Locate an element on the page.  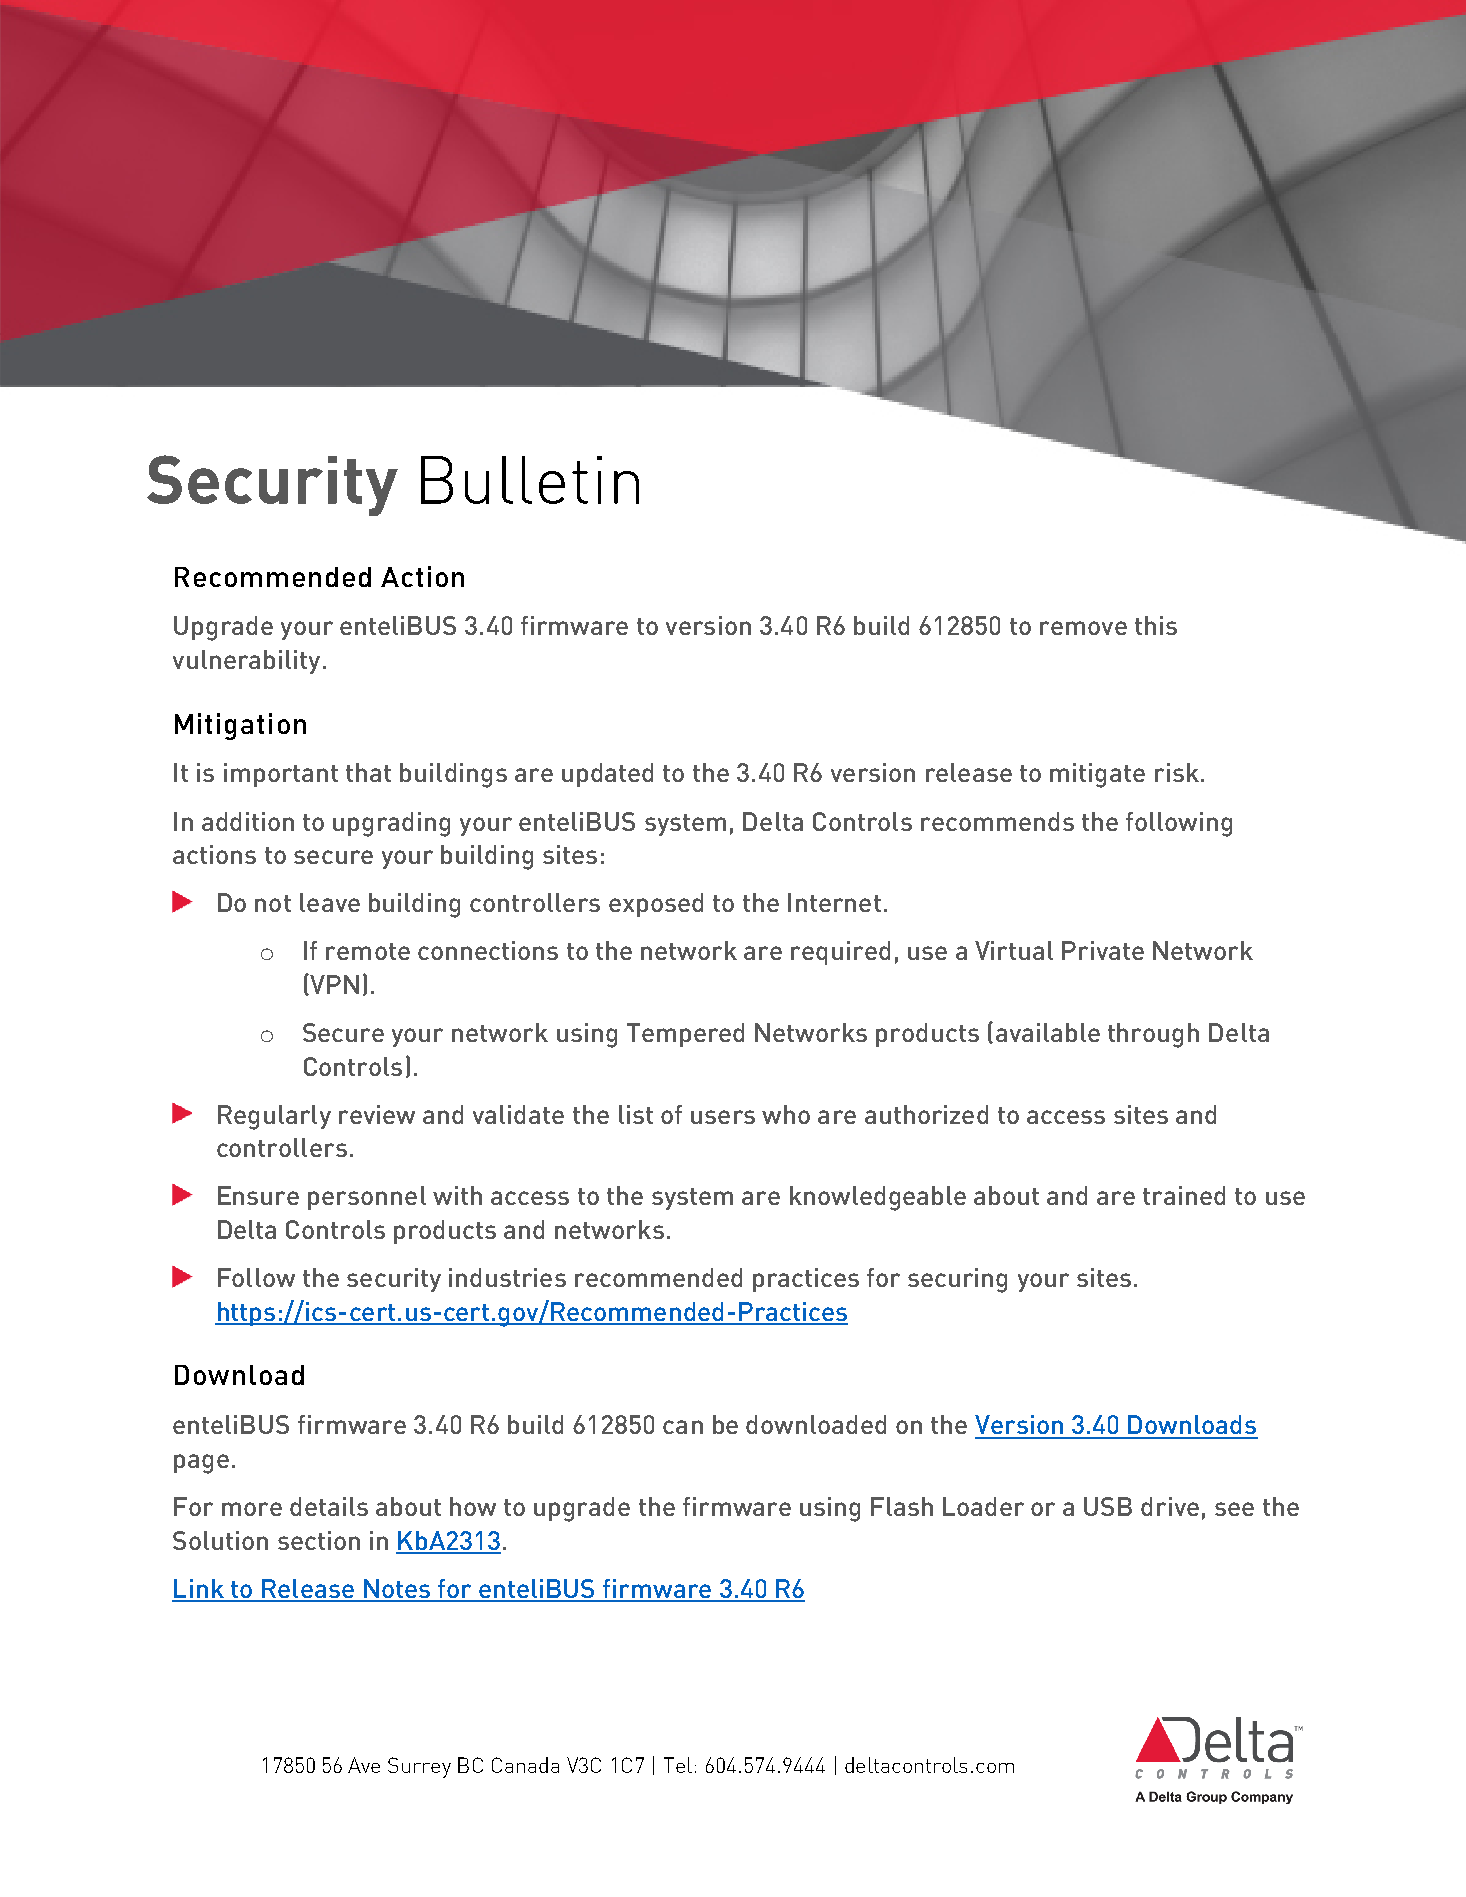
users is located at coordinates (723, 1117).
